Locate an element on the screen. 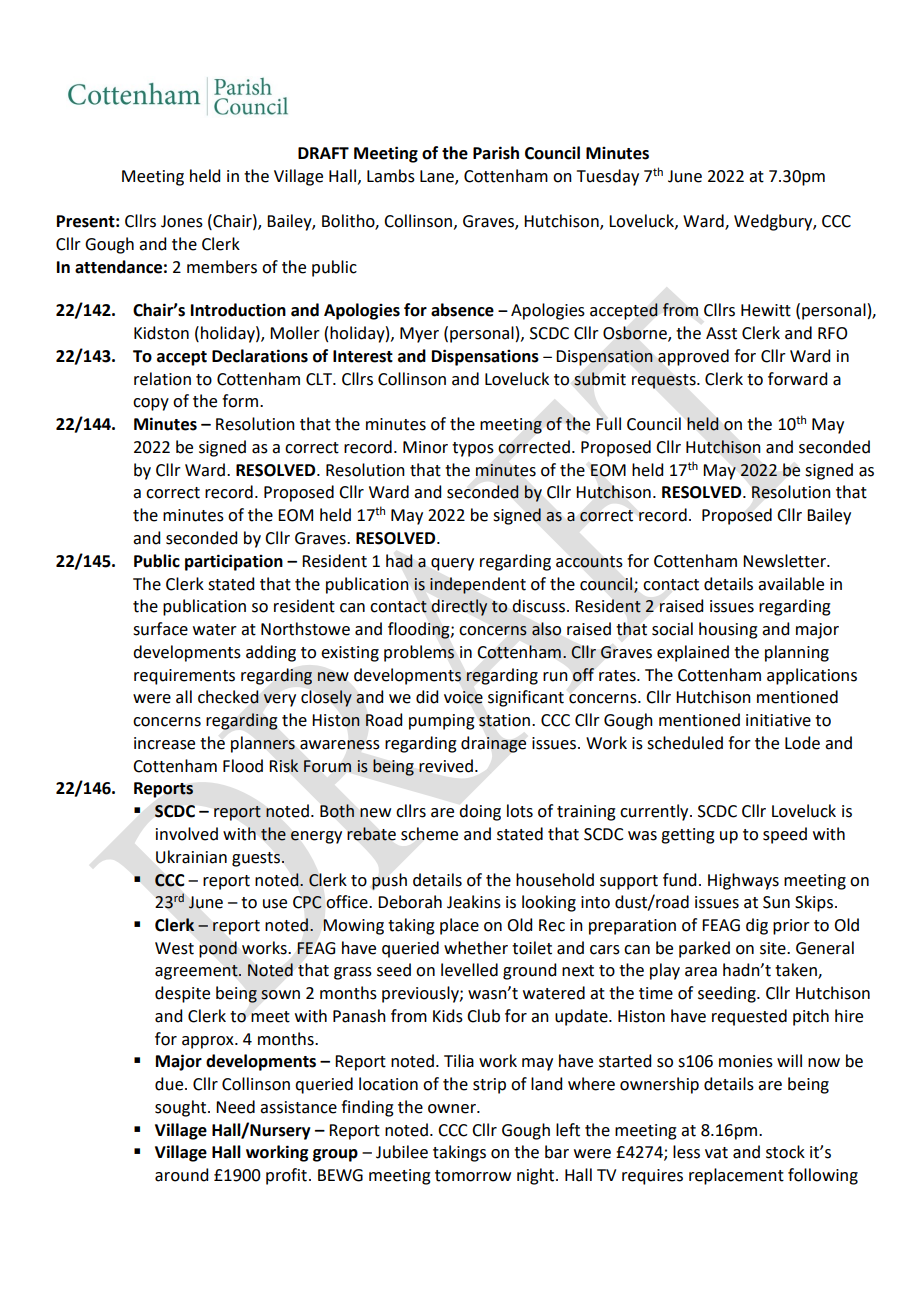 This screenshot has width=924, height=1308. tomorrow is located at coordinates (473, 1176).
